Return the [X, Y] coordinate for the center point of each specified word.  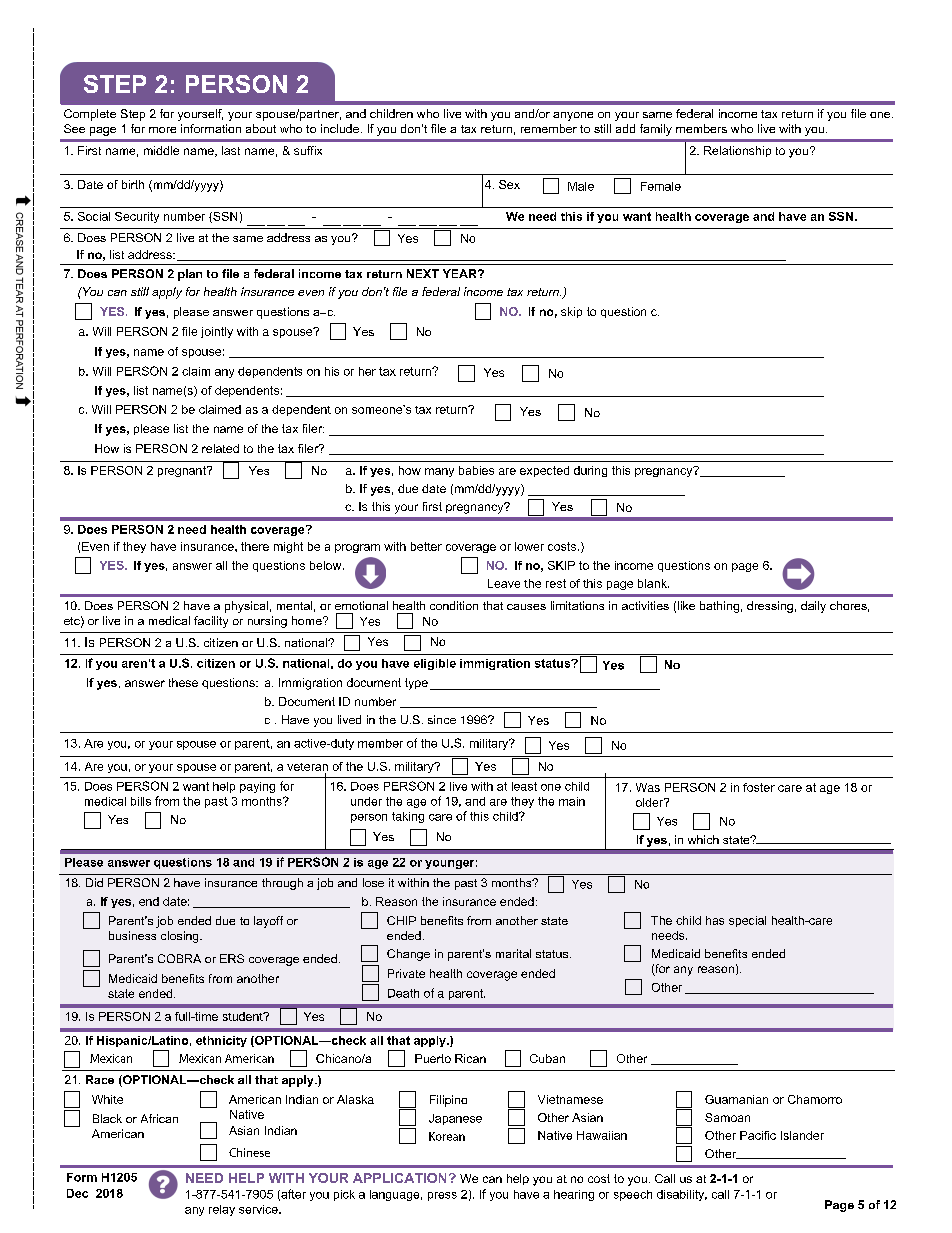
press [442, 1196]
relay [222, 1210]
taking [408, 817]
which [703, 839]
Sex [509, 184]
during [590, 471]
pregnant [183, 471]
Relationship [737, 151]
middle [161, 150]
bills [141, 801]
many [439, 472]
